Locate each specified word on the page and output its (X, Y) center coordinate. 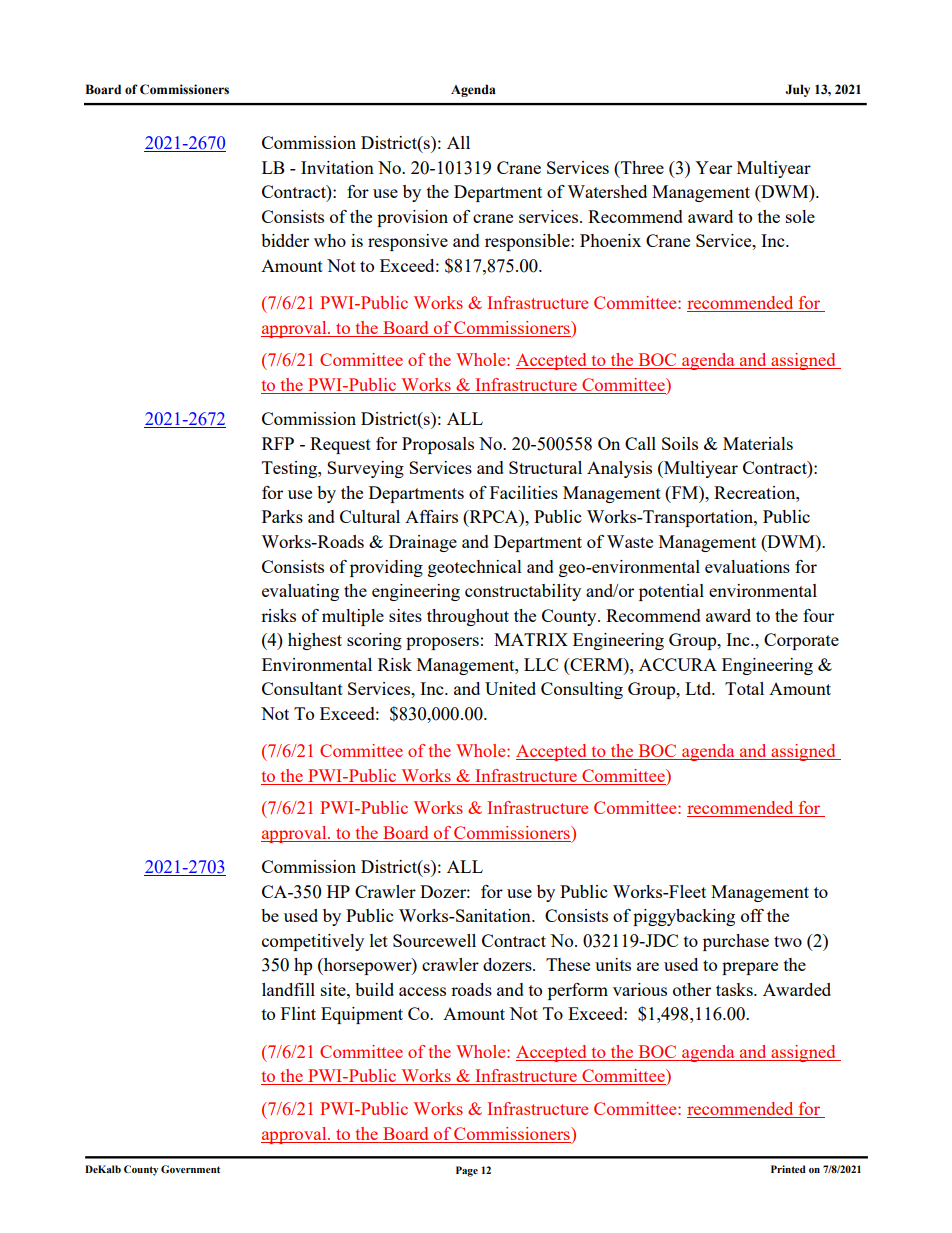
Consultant (302, 688)
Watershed (607, 191)
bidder (285, 240)
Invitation (337, 167)
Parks (282, 516)
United (510, 688)
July (797, 90)
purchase (736, 942)
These (568, 964)
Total (744, 688)
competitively (313, 942)
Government (190, 1169)
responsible (528, 242)
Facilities (524, 492)
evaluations (747, 566)
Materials (758, 443)
